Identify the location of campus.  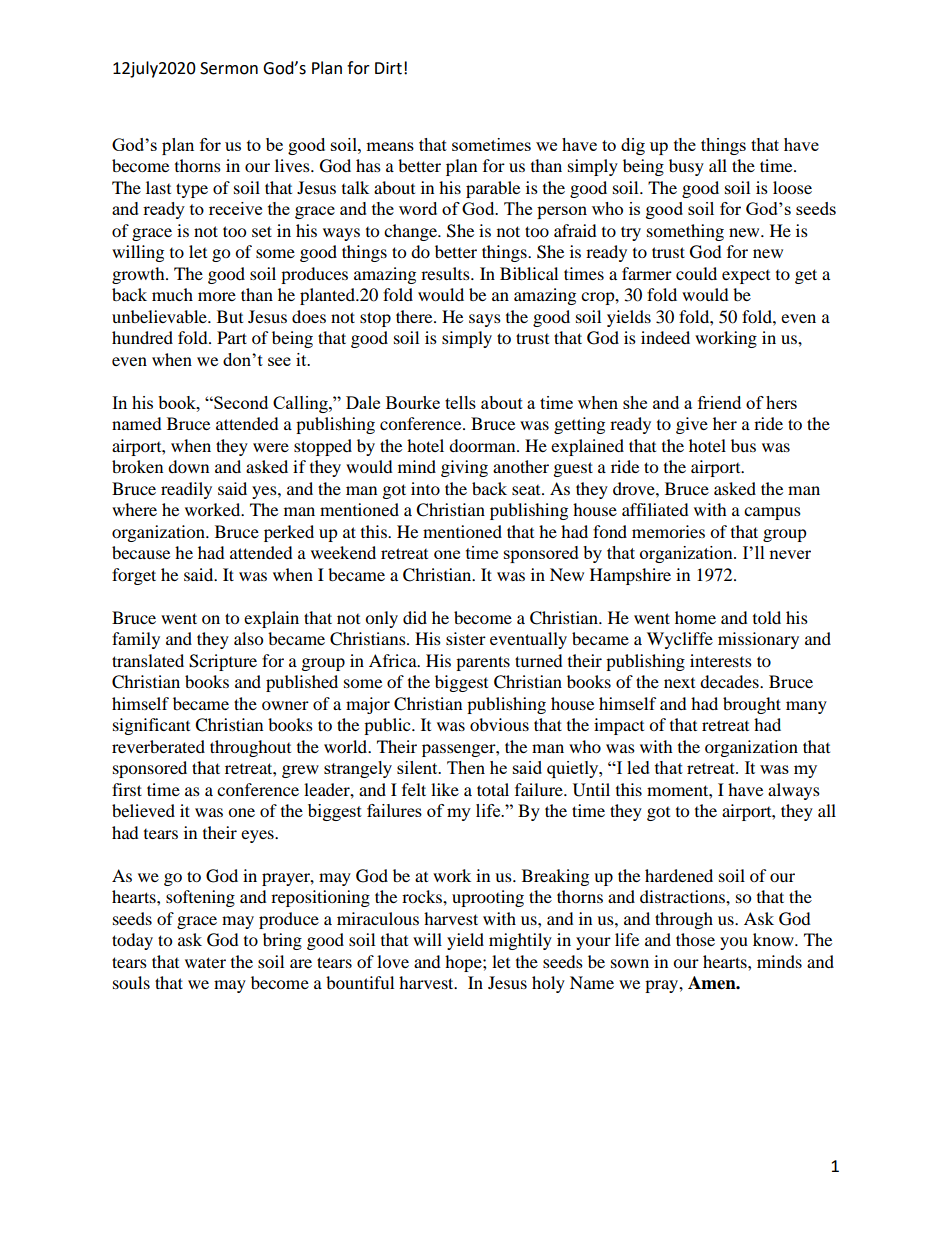
(772, 513).
